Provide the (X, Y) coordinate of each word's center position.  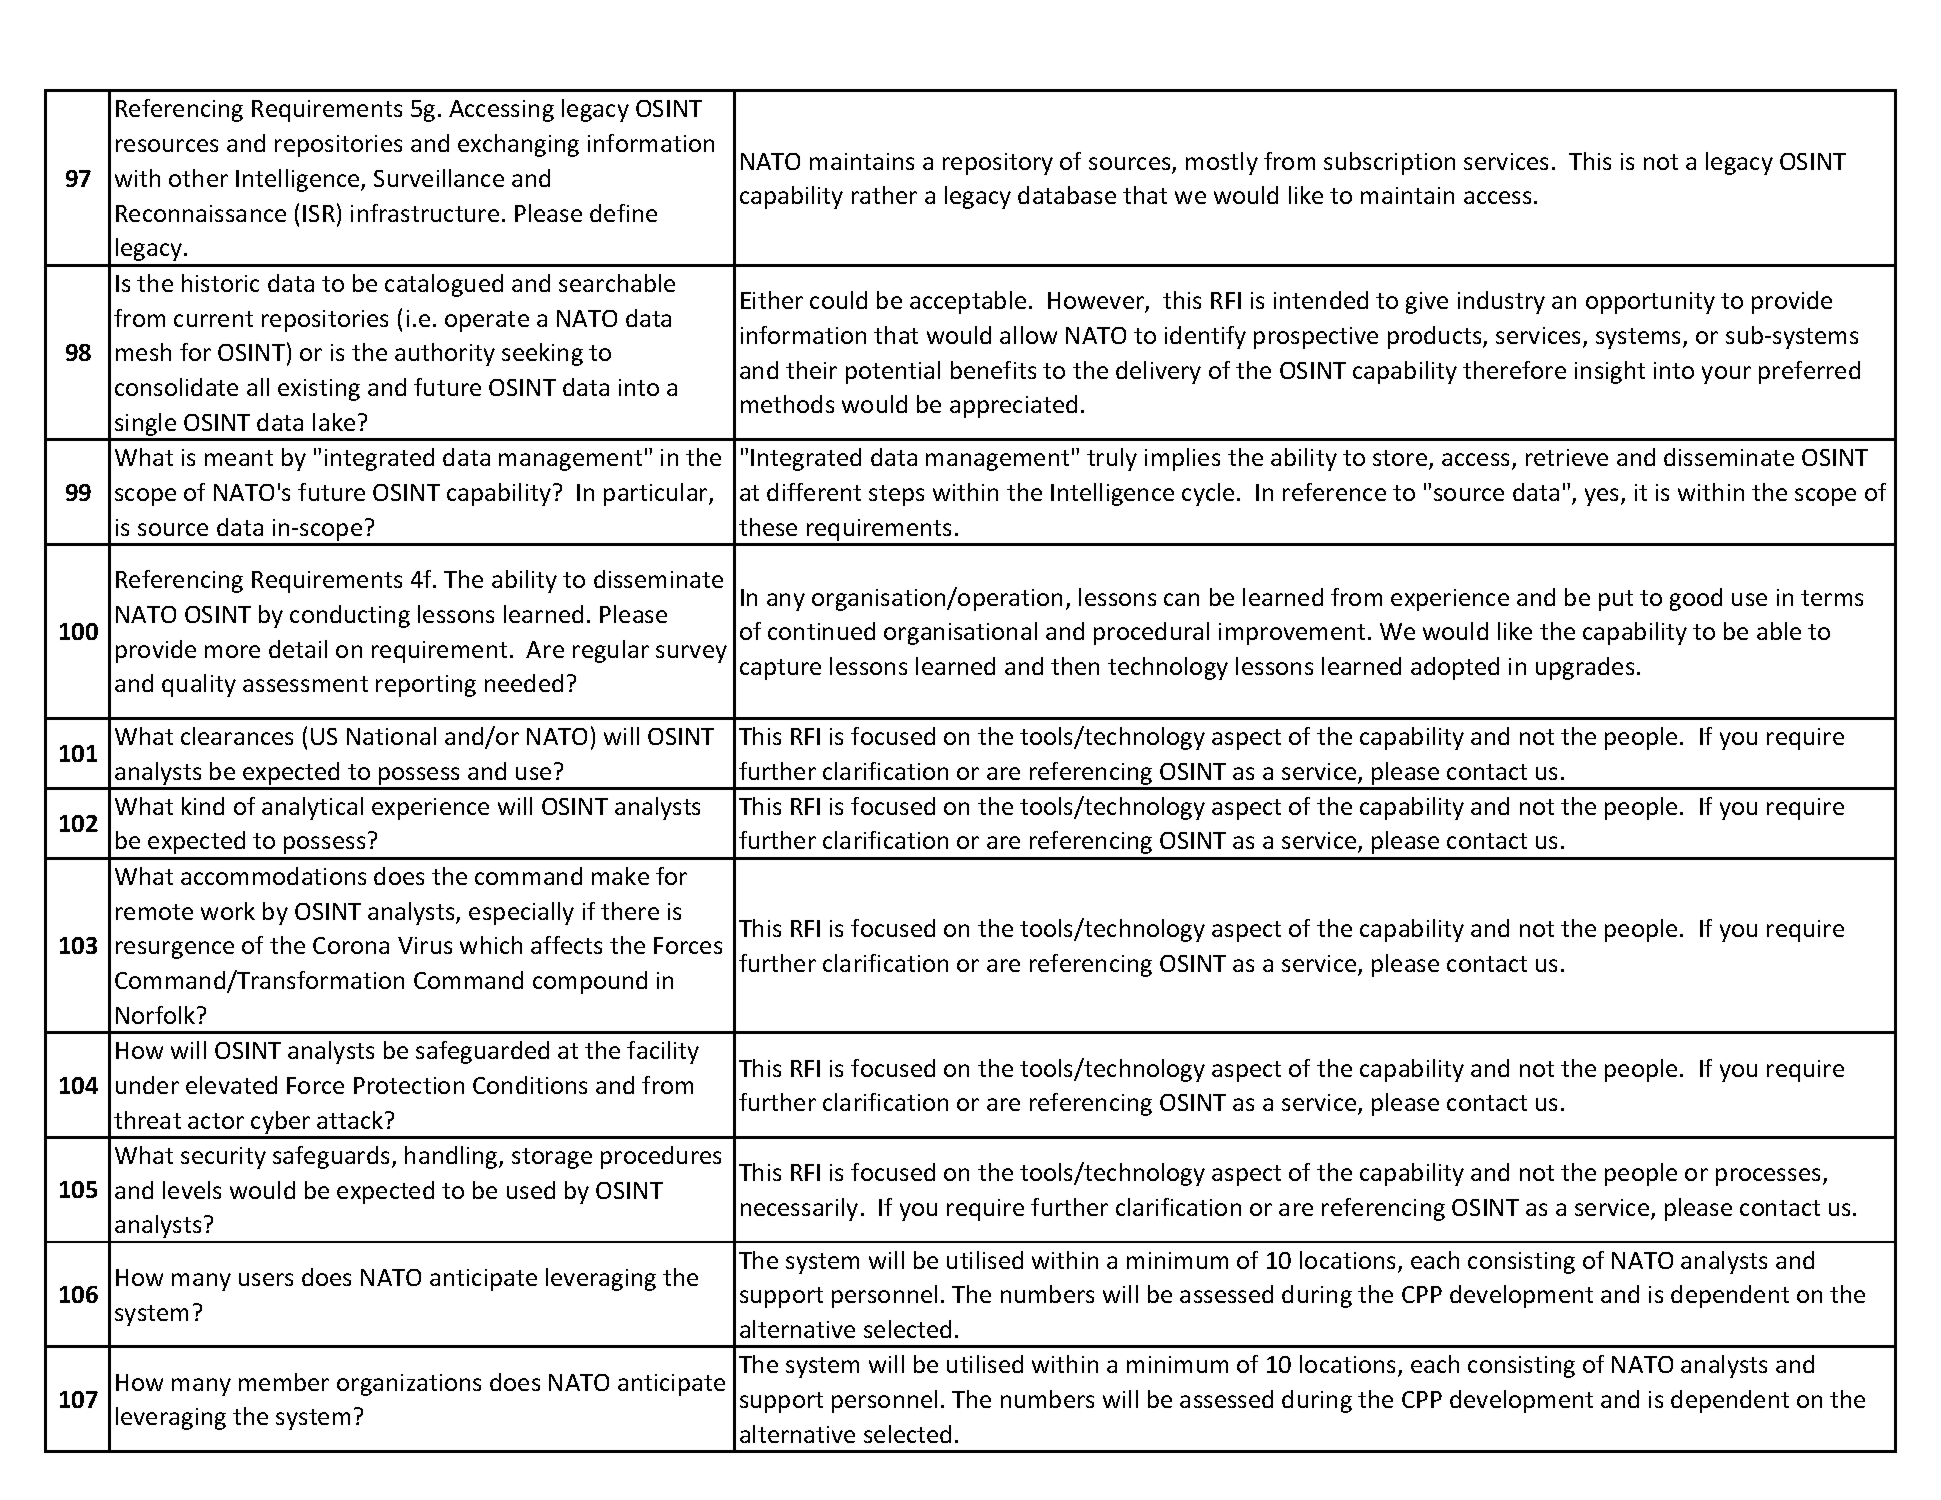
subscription (1389, 163)
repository (998, 164)
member (284, 1382)
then (1075, 666)
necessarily (799, 1209)
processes (1768, 1177)
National (391, 736)
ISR (319, 213)
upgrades (1585, 668)
